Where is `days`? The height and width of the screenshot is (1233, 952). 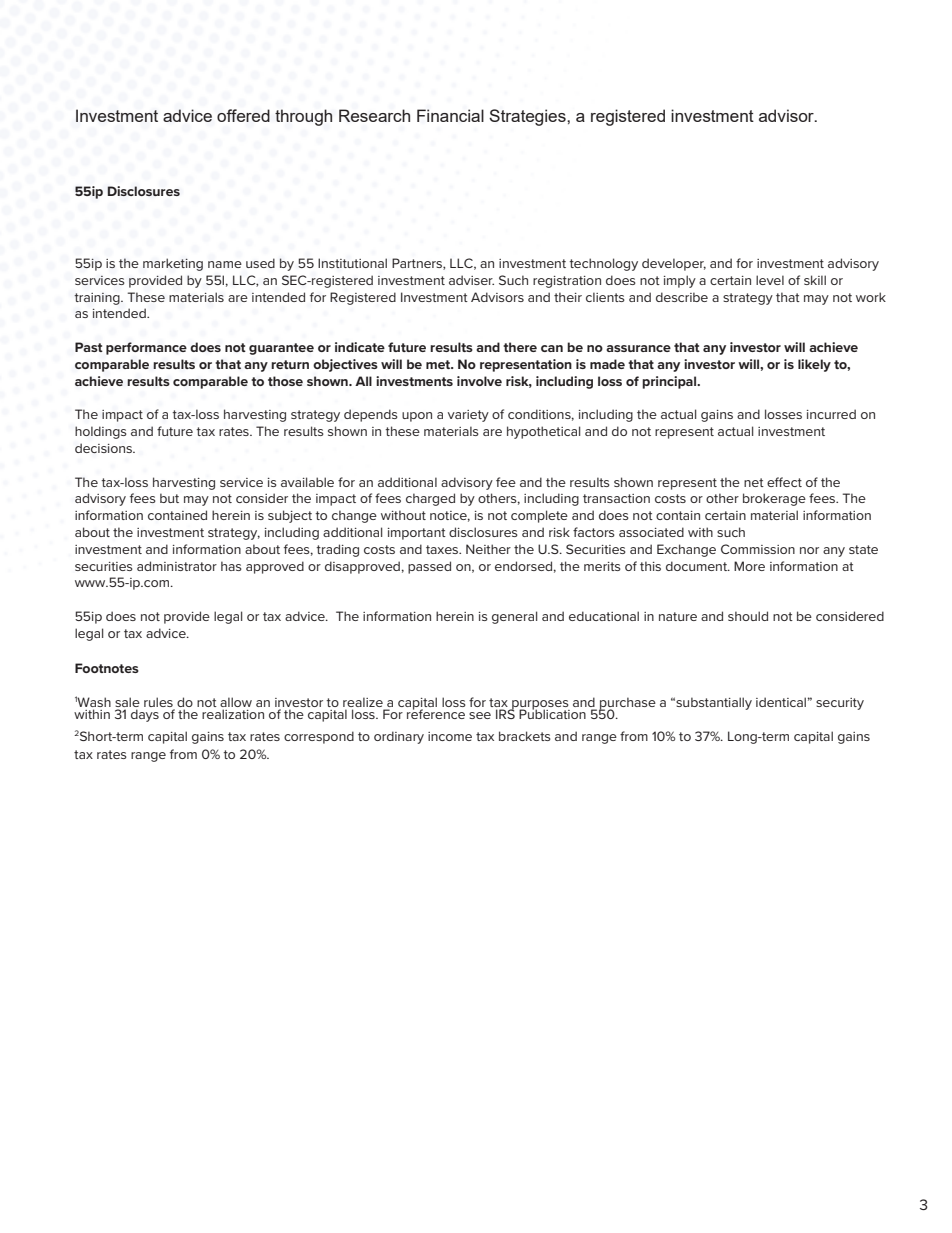
days is located at coordinates (145, 715).
